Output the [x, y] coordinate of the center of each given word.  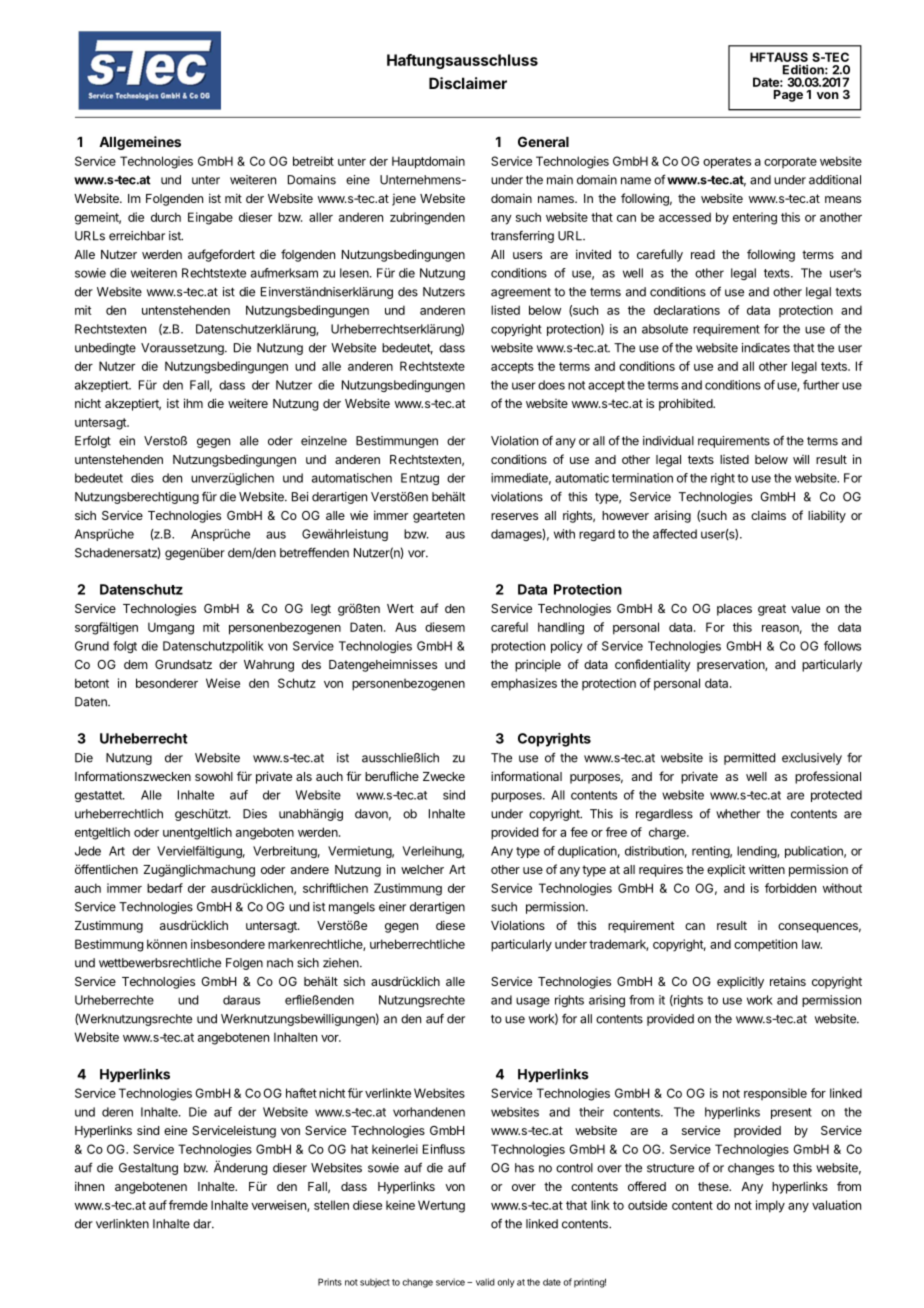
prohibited [686, 404]
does [551, 385]
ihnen [89, 1186]
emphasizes [524, 684]
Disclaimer [468, 83]
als [304, 776]
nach [280, 963]
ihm [193, 403]
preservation [731, 665]
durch [166, 217]
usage [533, 1002]
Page [788, 96]
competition [765, 945]
